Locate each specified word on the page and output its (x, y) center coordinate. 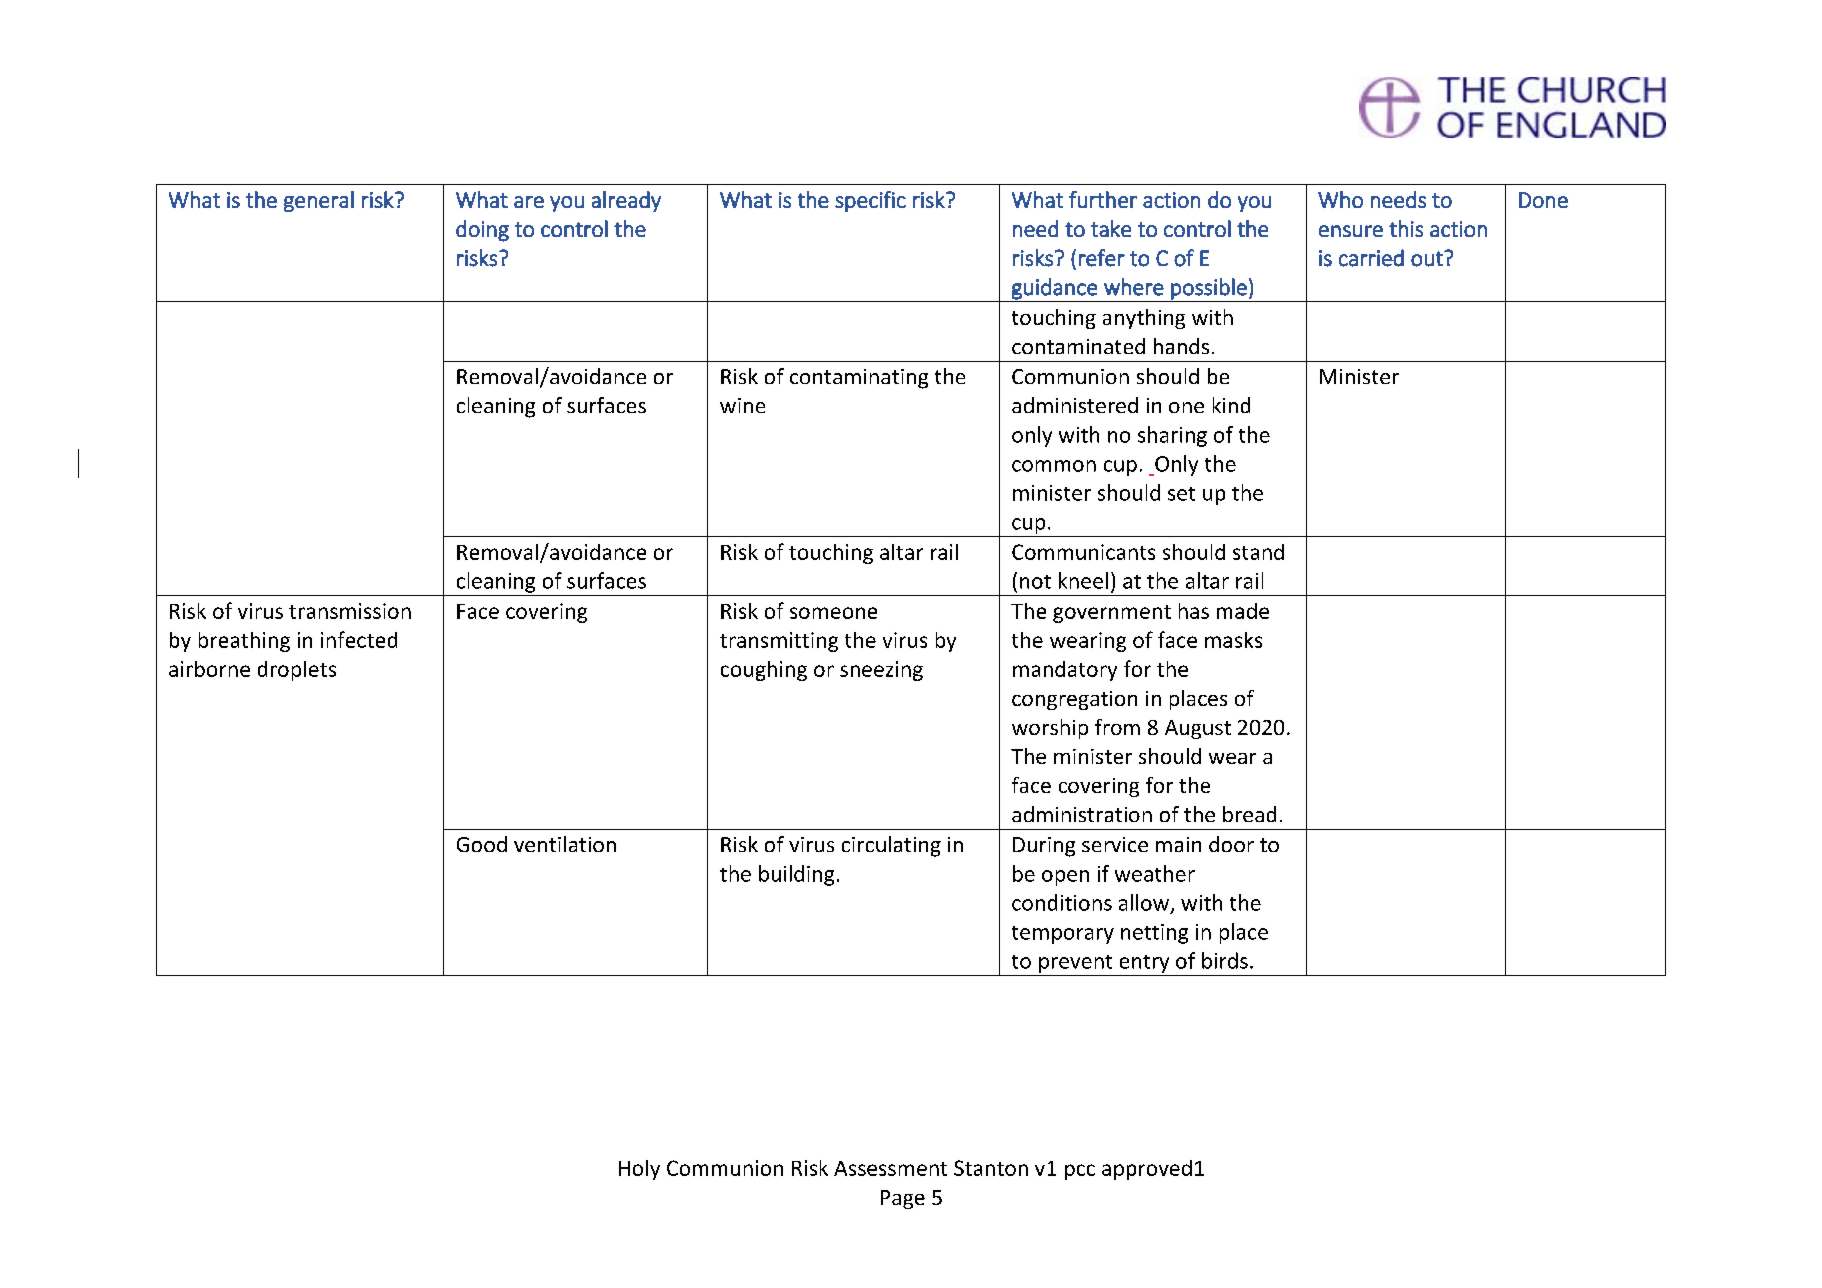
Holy (639, 1170)
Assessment (890, 1168)
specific (870, 201)
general (319, 201)
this (1406, 228)
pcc (1080, 1172)
